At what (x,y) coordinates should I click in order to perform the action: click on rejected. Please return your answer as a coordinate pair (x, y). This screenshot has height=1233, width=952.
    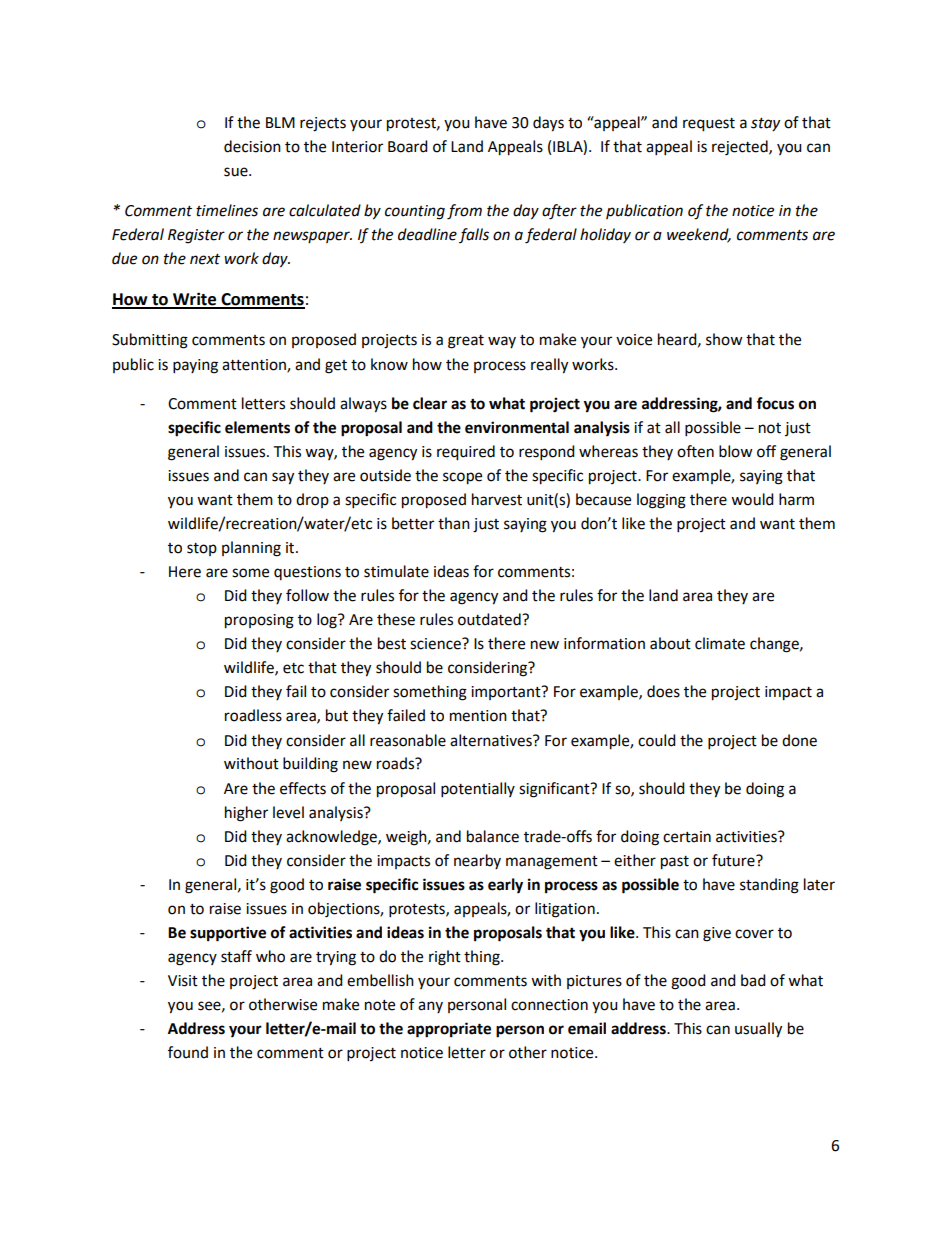
    Looking at the image, I should click on (741, 148).
